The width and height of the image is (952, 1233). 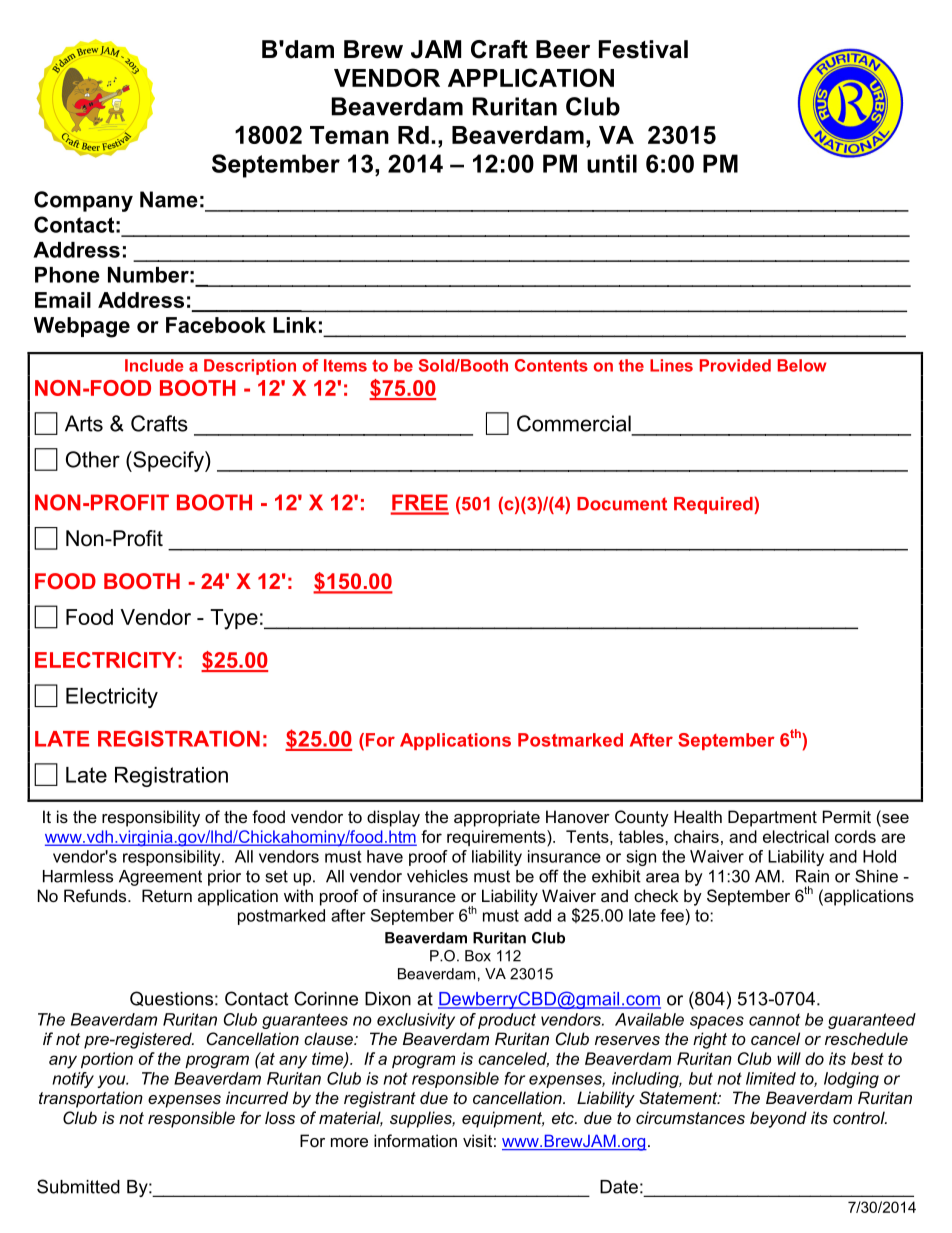 What do you see at coordinates (503, 1119) in the image?
I see `equipment` at bounding box center [503, 1119].
